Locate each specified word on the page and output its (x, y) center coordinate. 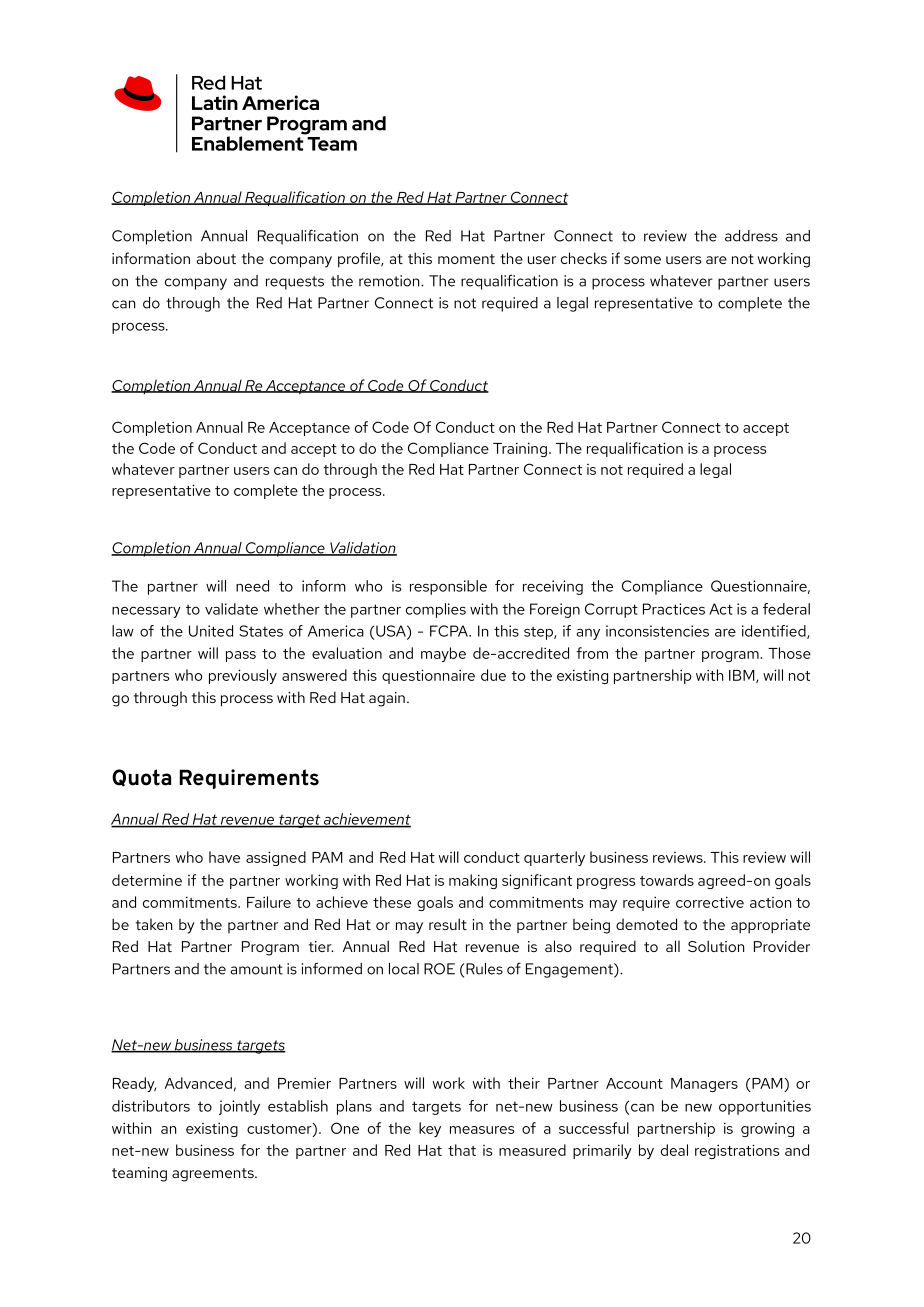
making (473, 881)
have (224, 857)
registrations (737, 1151)
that (462, 1150)
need (252, 586)
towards (667, 880)
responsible (448, 587)
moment (466, 259)
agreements (214, 1175)
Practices (674, 609)
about (216, 258)
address (751, 236)
